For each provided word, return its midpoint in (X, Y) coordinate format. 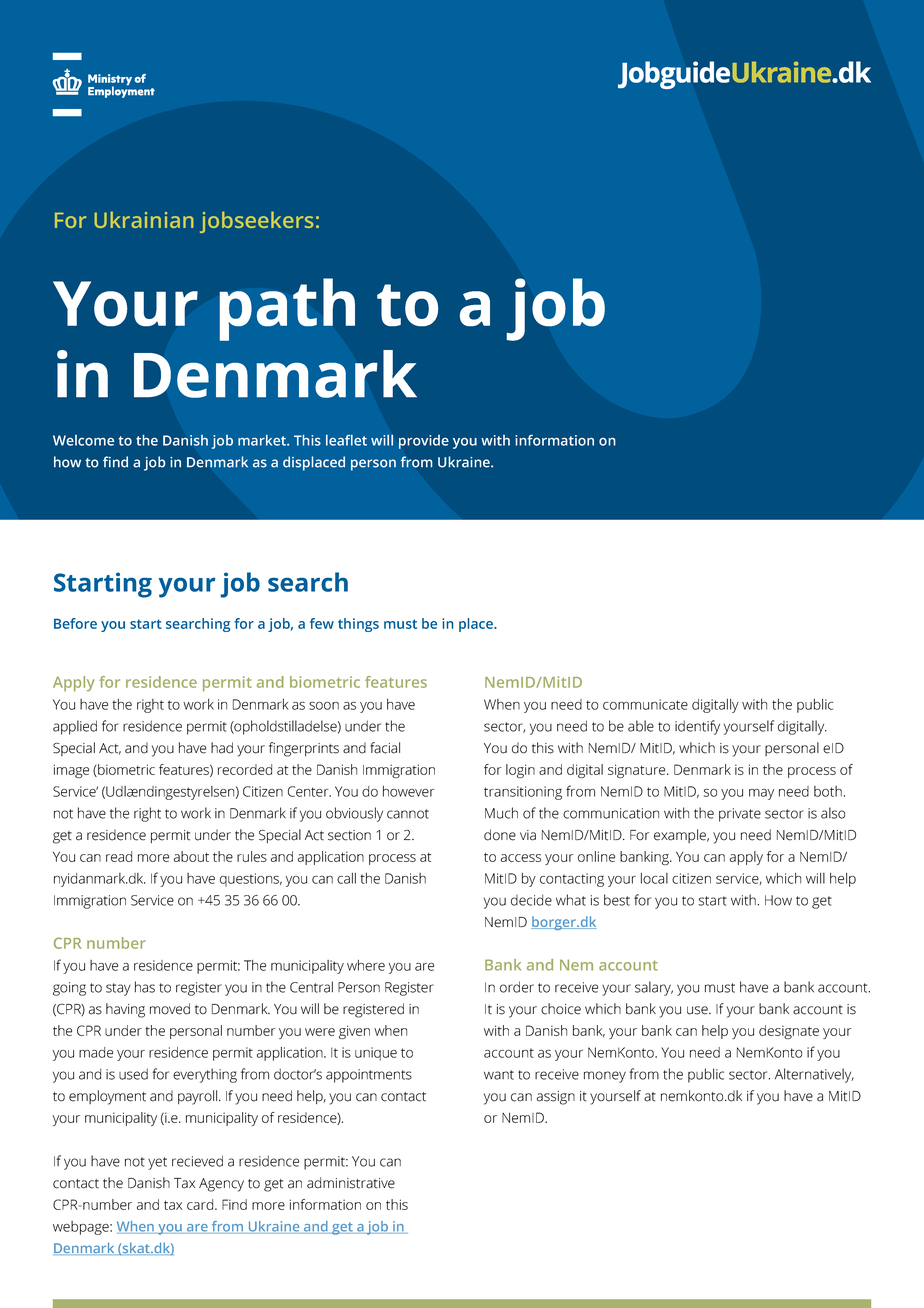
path (287, 309)
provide (424, 442)
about (191, 856)
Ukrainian (144, 219)
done (500, 835)
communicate (645, 704)
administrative (351, 1183)
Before (75, 623)
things (358, 625)
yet (157, 1163)
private (740, 815)
